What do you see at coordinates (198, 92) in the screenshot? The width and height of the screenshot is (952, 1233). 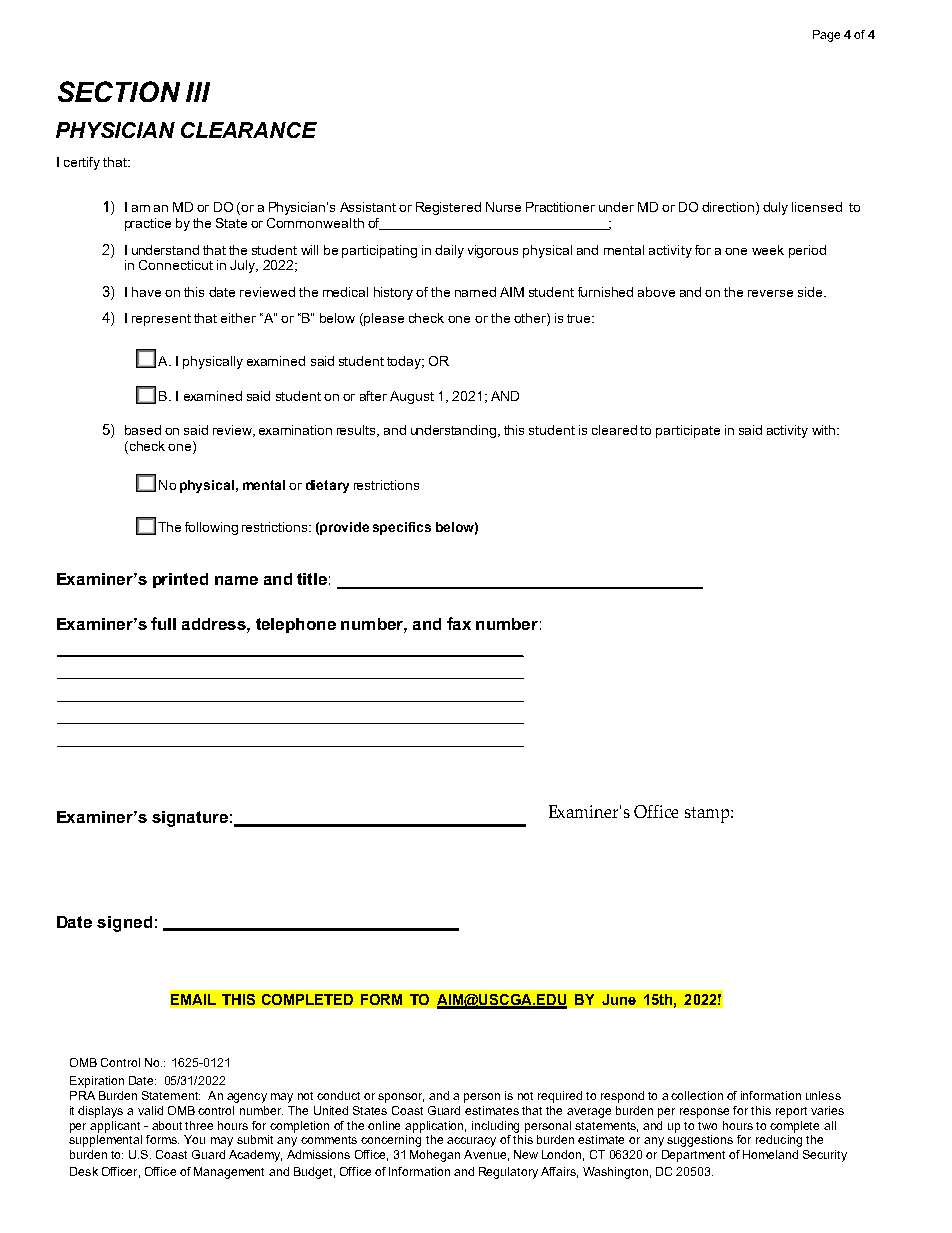 I see `III` at bounding box center [198, 92].
